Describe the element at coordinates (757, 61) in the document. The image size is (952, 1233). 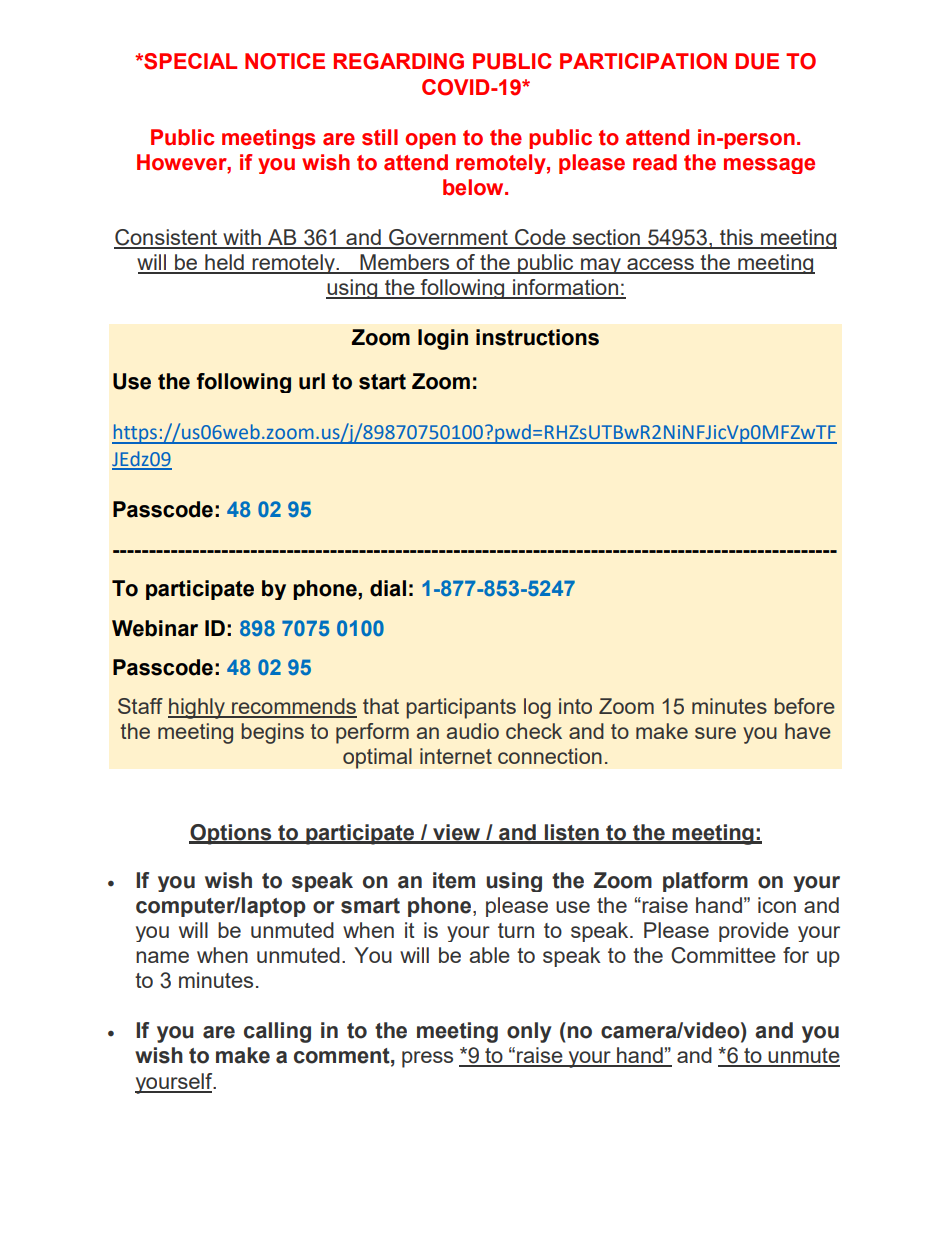
I see `DUE` at that location.
